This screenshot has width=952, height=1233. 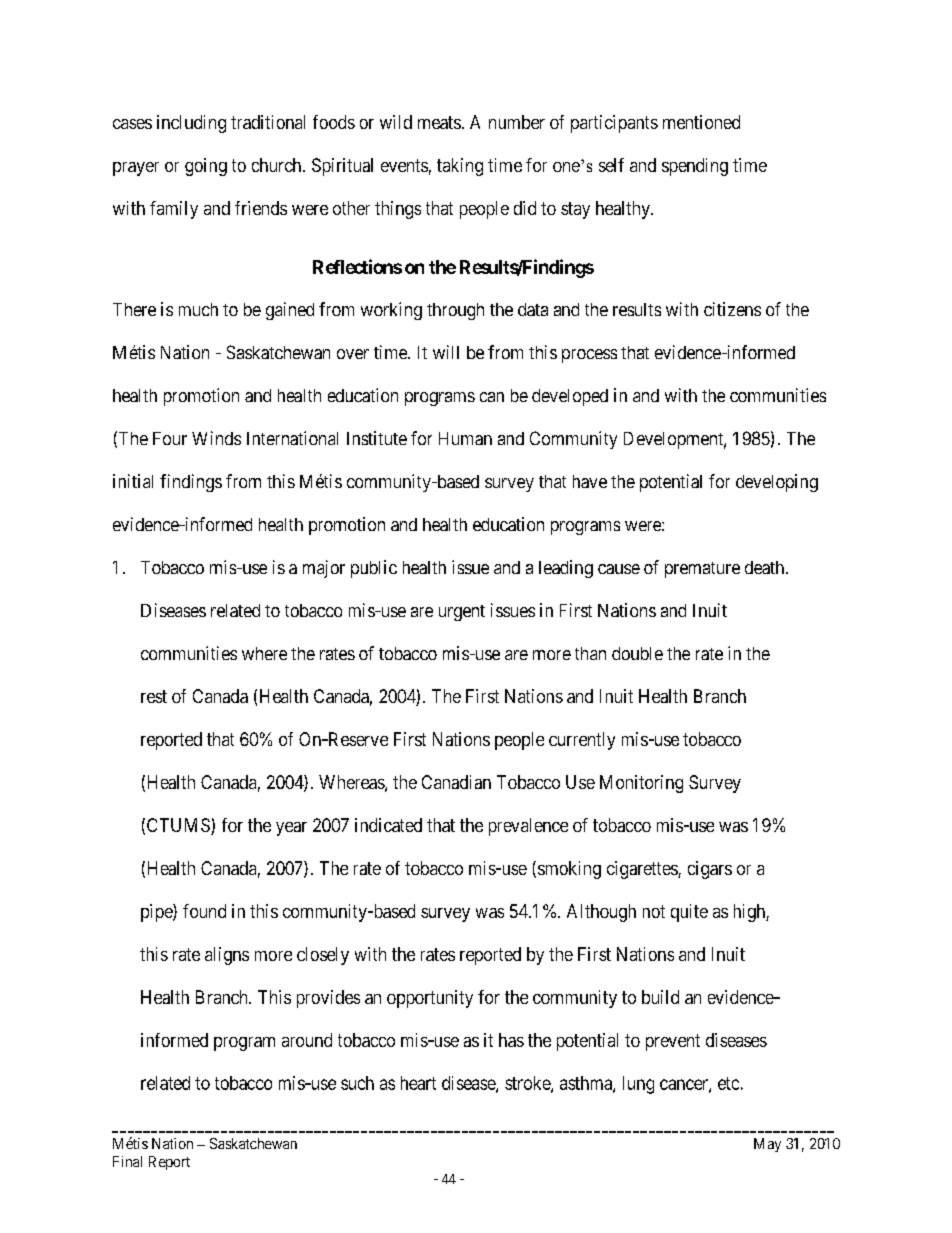 I want to click on heart, so click(x=418, y=1083).
